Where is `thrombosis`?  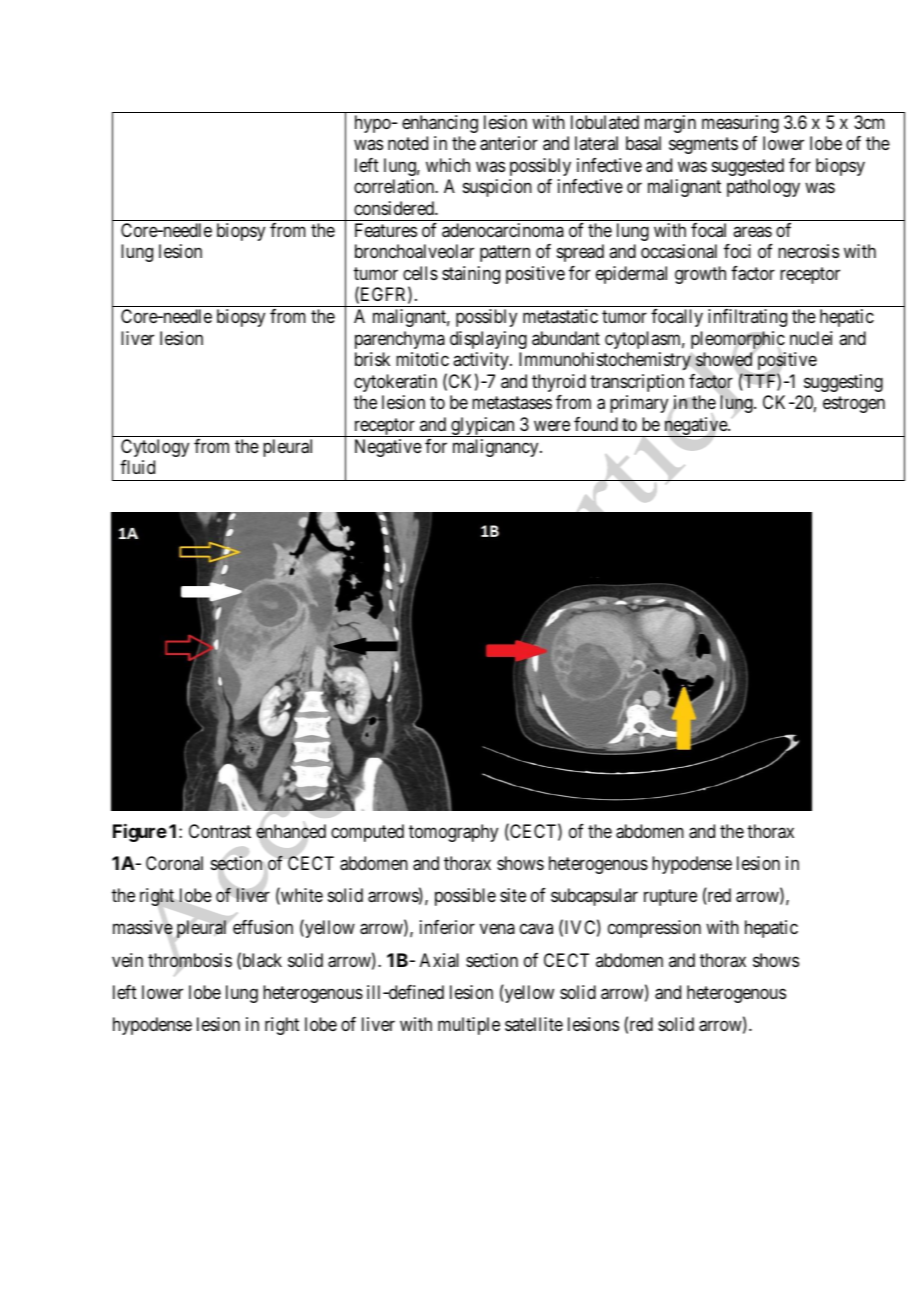
thrombosis is located at coordinates (190, 960).
